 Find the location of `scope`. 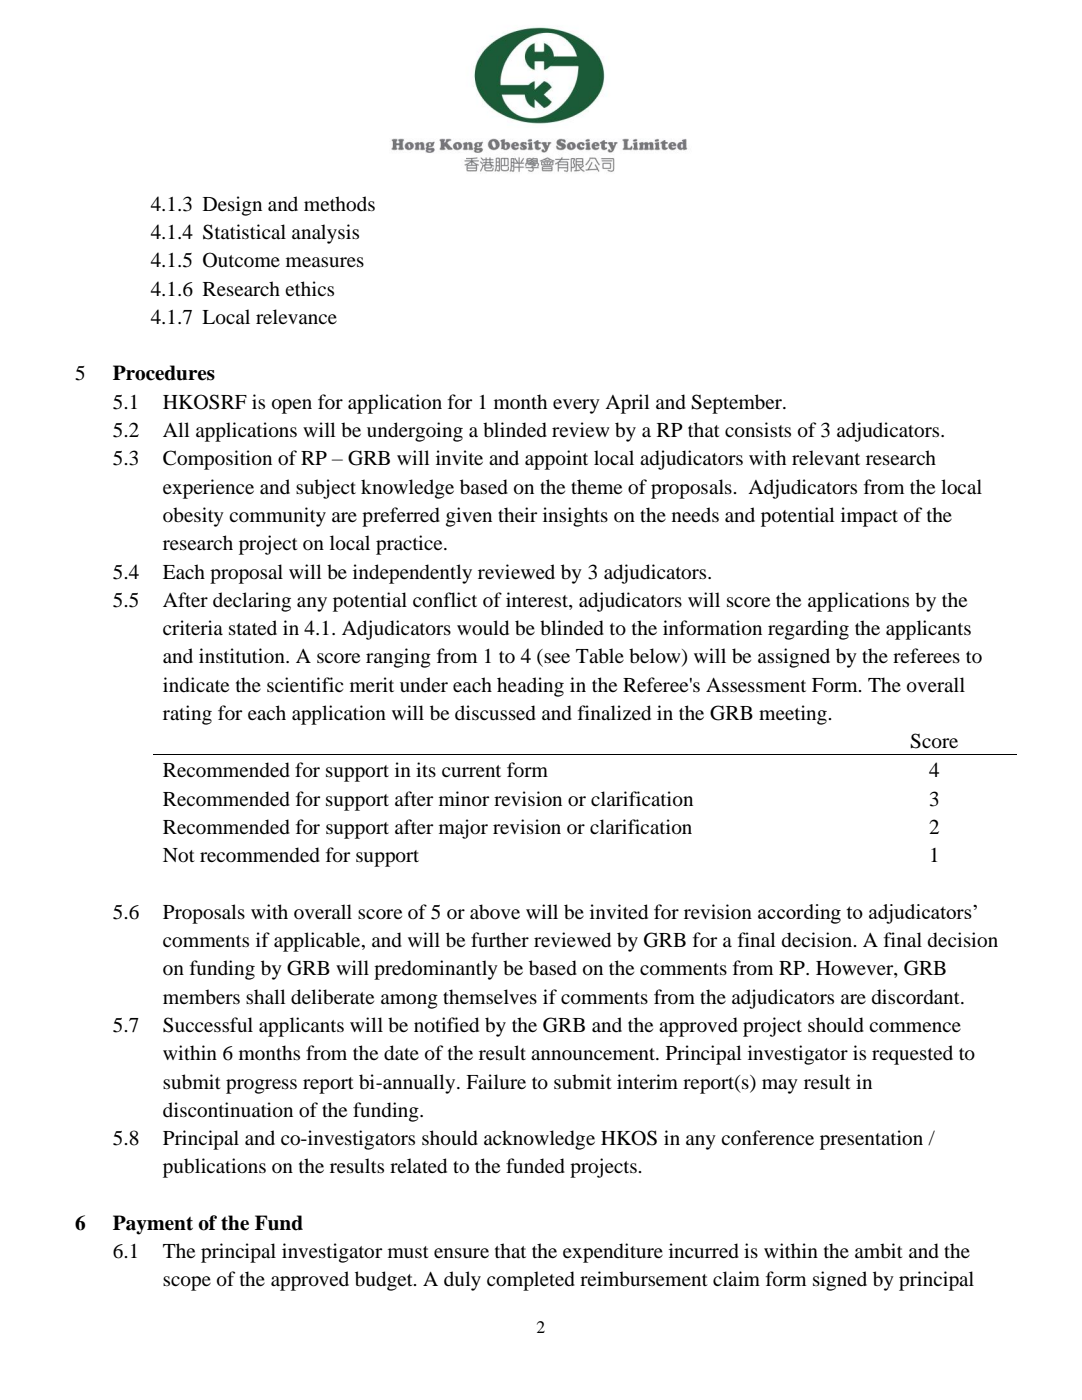

scope is located at coordinates (187, 1283).
